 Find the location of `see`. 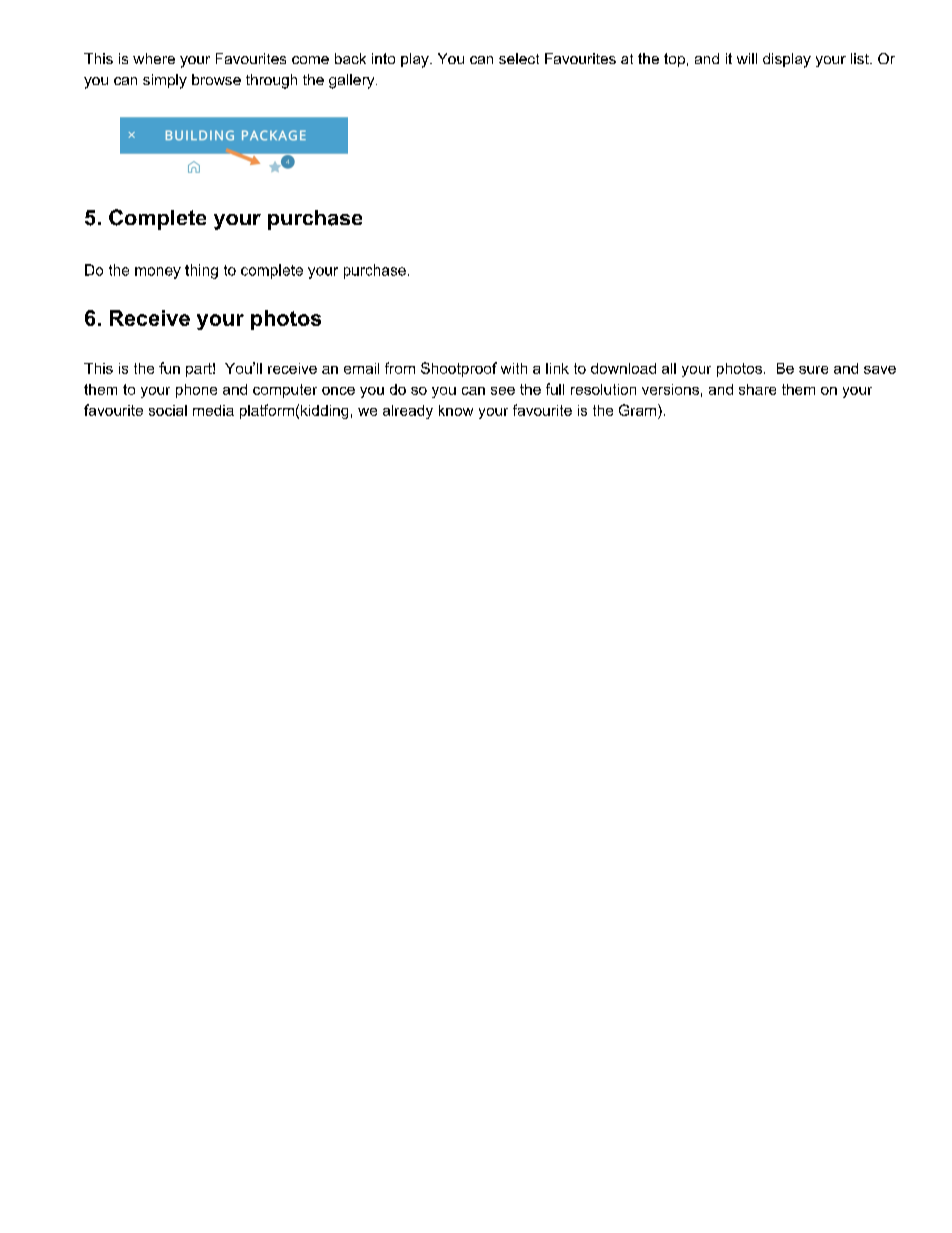

see is located at coordinates (503, 391).
